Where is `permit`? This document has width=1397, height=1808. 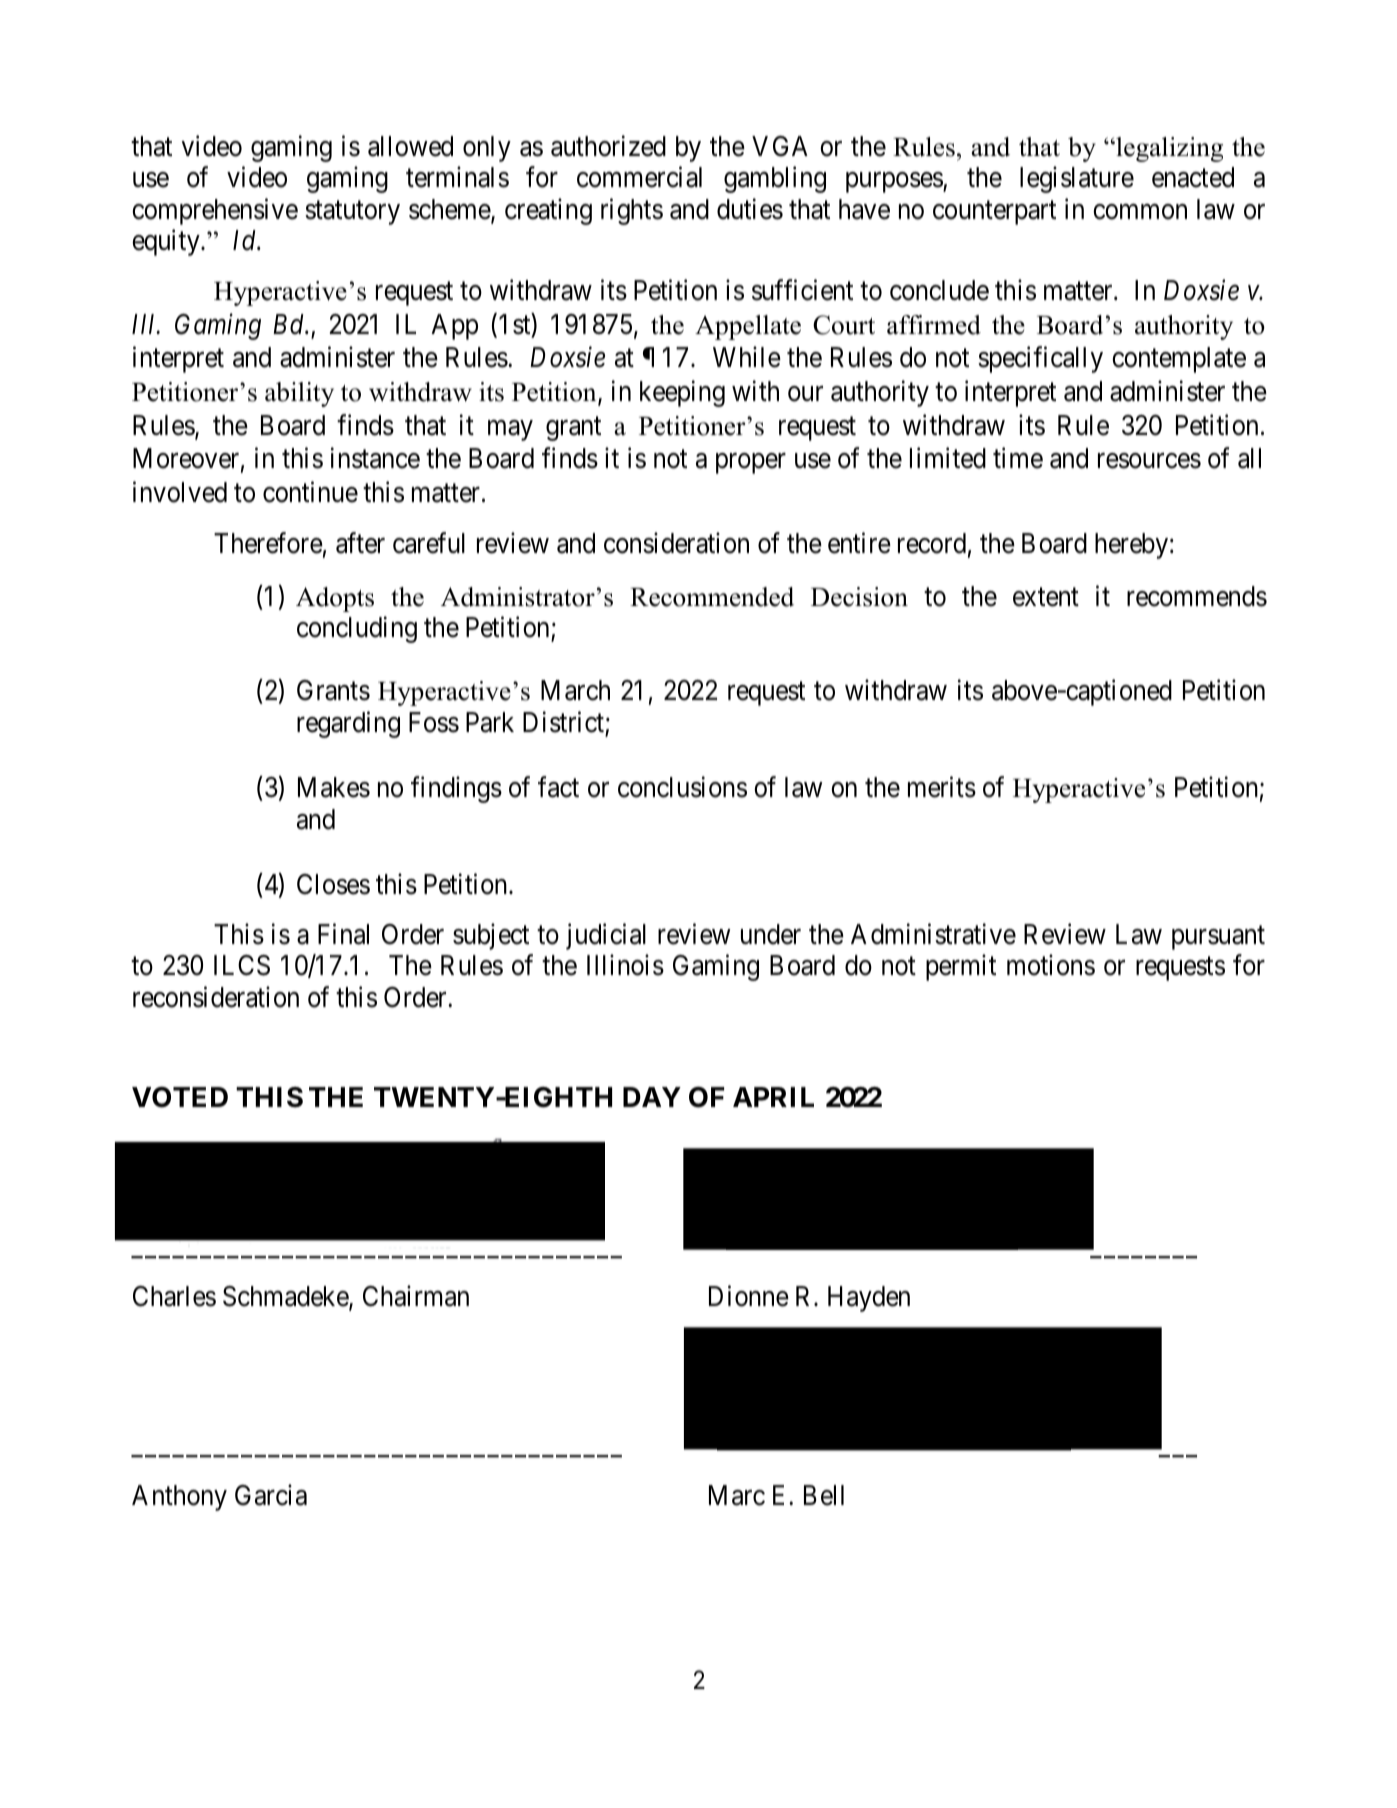 permit is located at coordinates (961, 968).
